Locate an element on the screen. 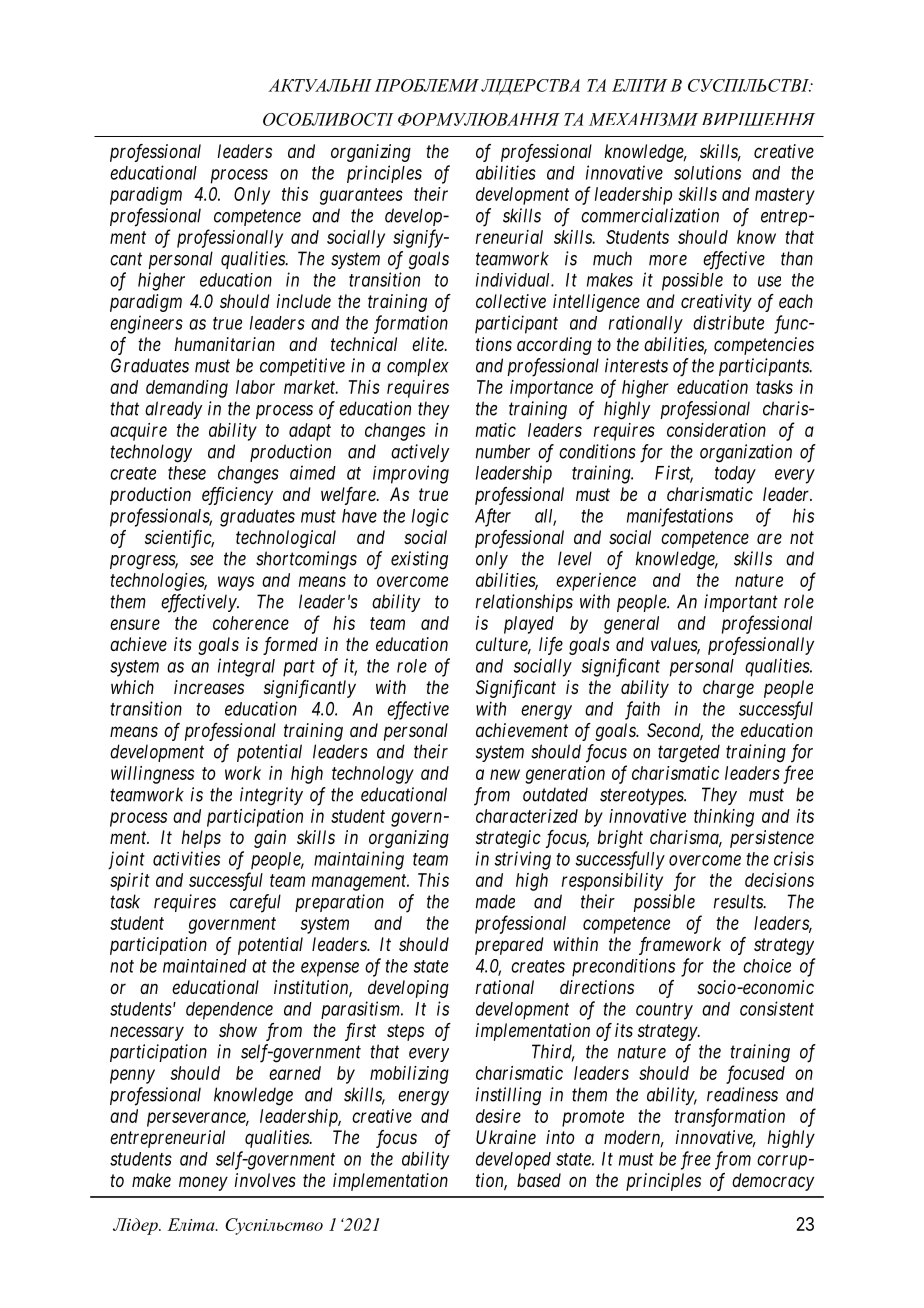  guarantees is located at coordinates (361, 196).
